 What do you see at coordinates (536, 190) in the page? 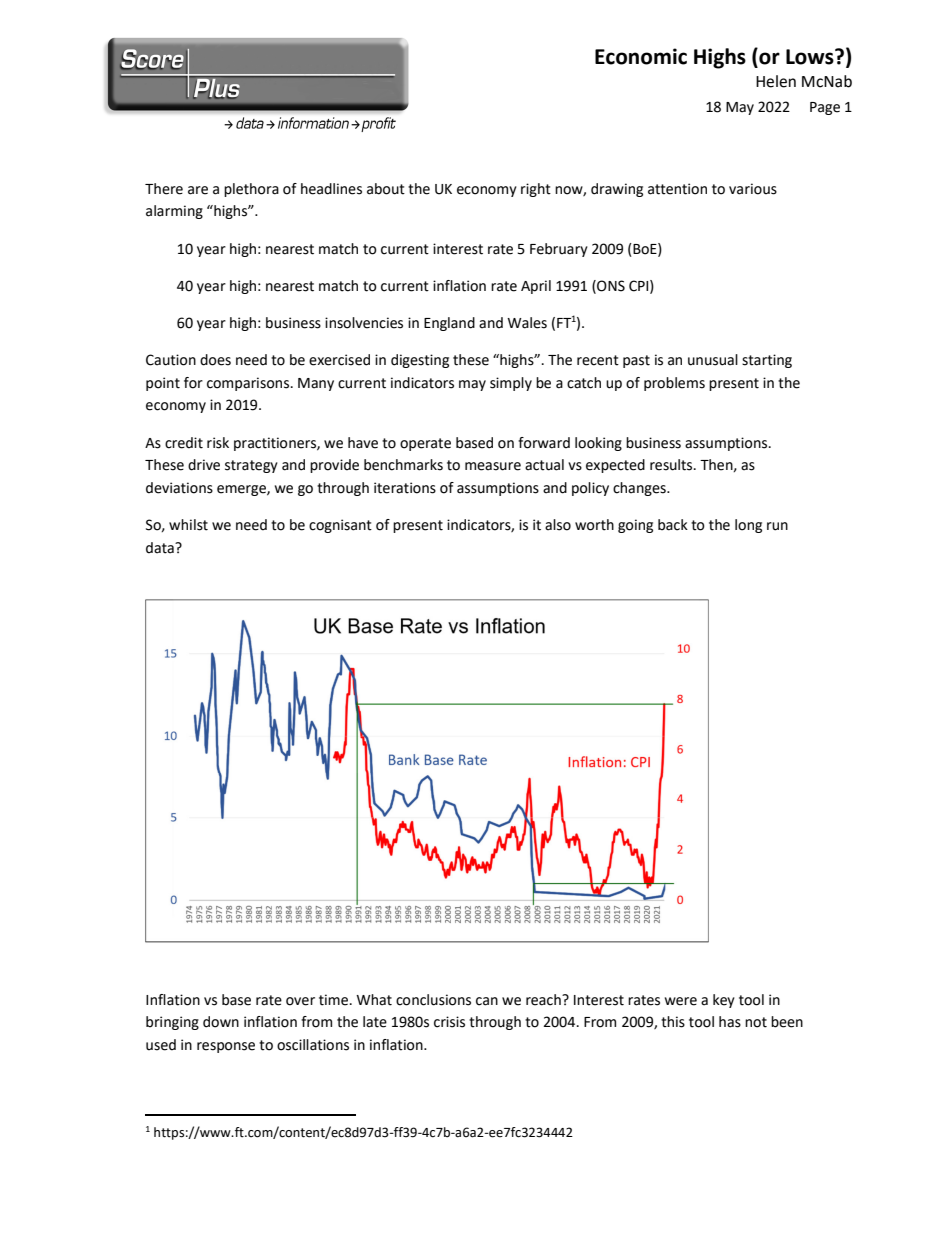
I see `right` at bounding box center [536, 190].
